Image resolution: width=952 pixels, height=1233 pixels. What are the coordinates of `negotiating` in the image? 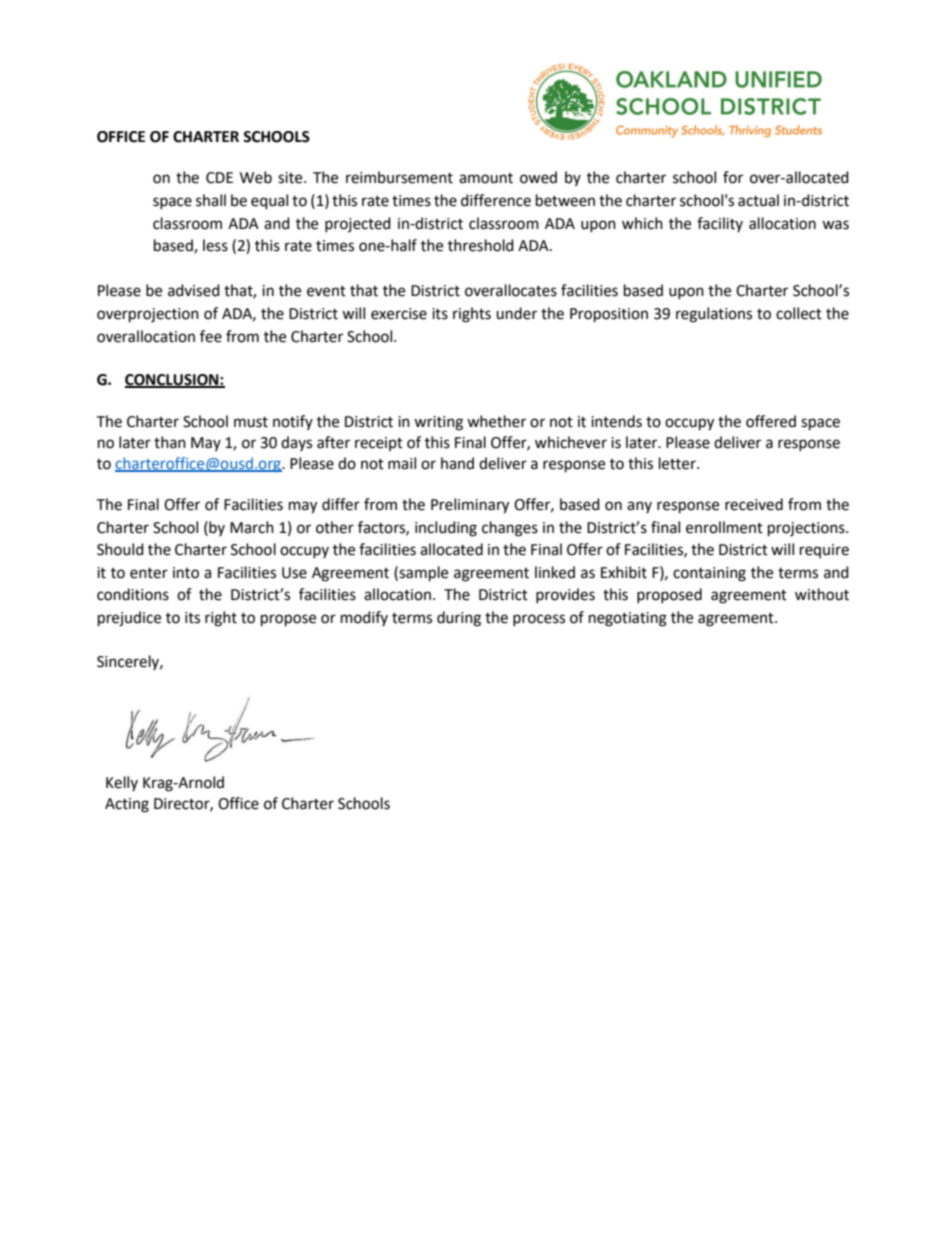 It's located at (628, 619).
